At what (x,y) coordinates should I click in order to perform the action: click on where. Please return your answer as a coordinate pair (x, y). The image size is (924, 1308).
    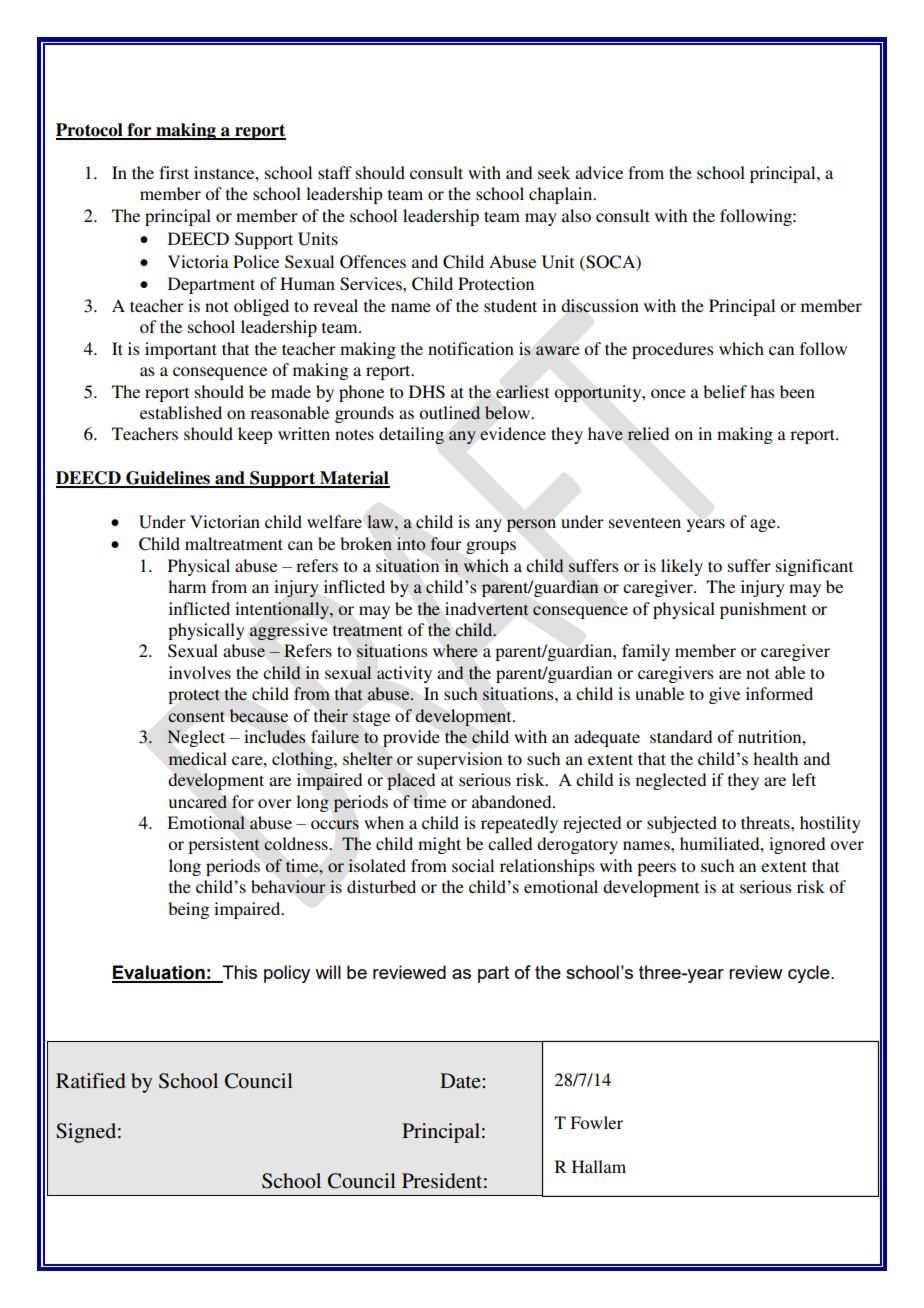
    Looking at the image, I should click on (455, 650).
